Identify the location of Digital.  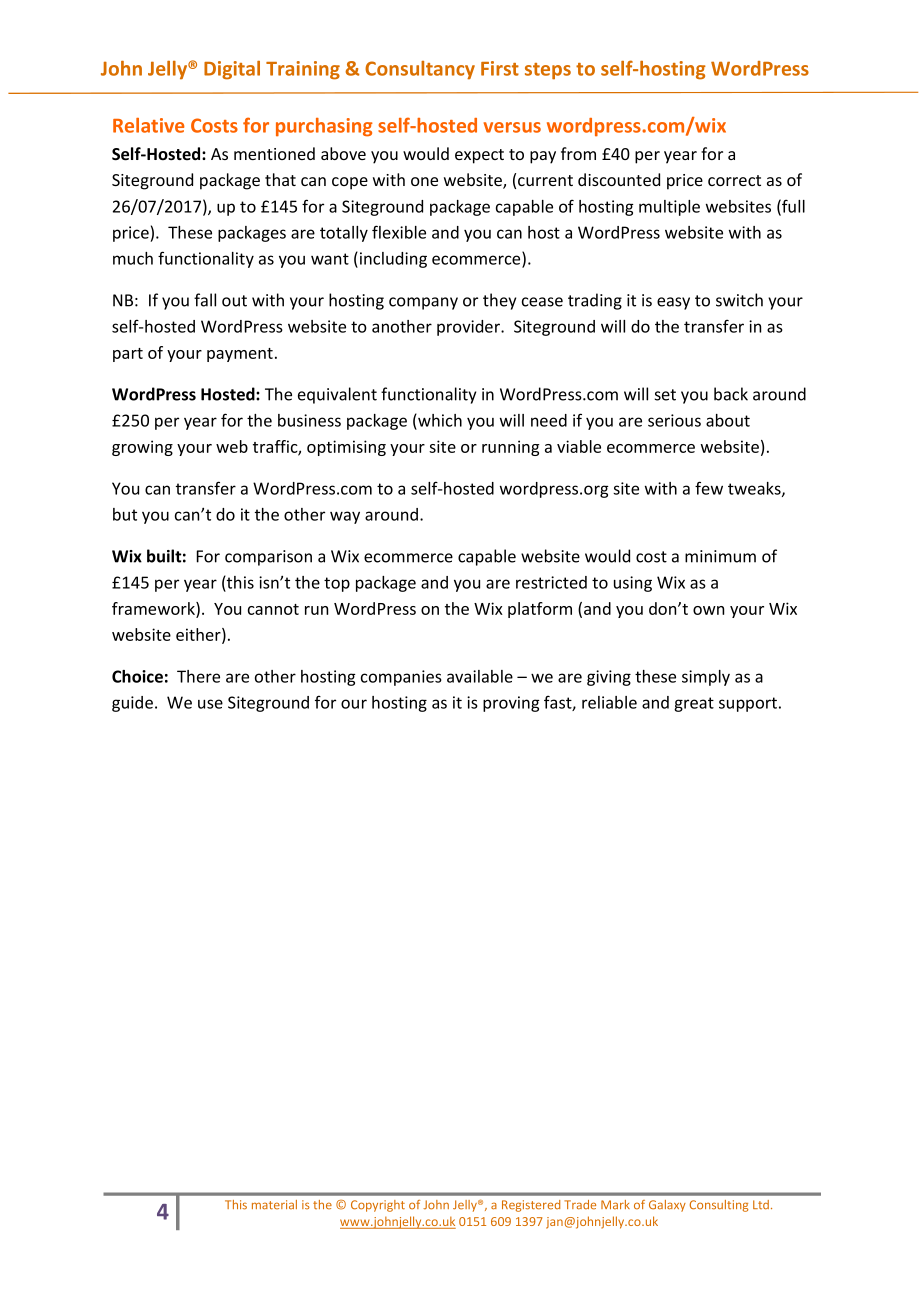
(232, 70).
